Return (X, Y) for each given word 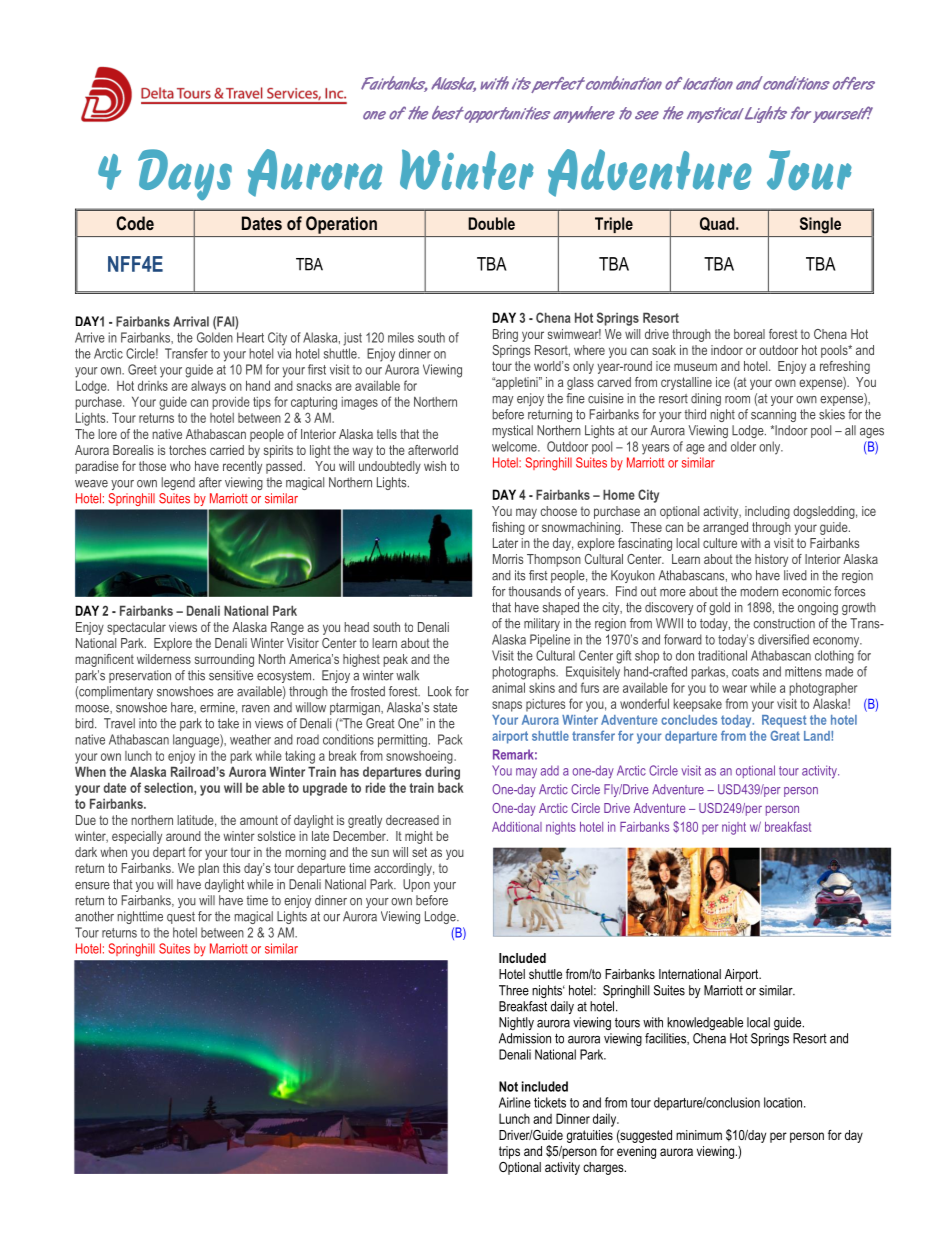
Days (185, 174)
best (448, 113)
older (743, 446)
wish (435, 466)
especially (137, 837)
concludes (689, 720)
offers (854, 83)
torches (187, 450)
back (451, 787)
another (94, 916)
